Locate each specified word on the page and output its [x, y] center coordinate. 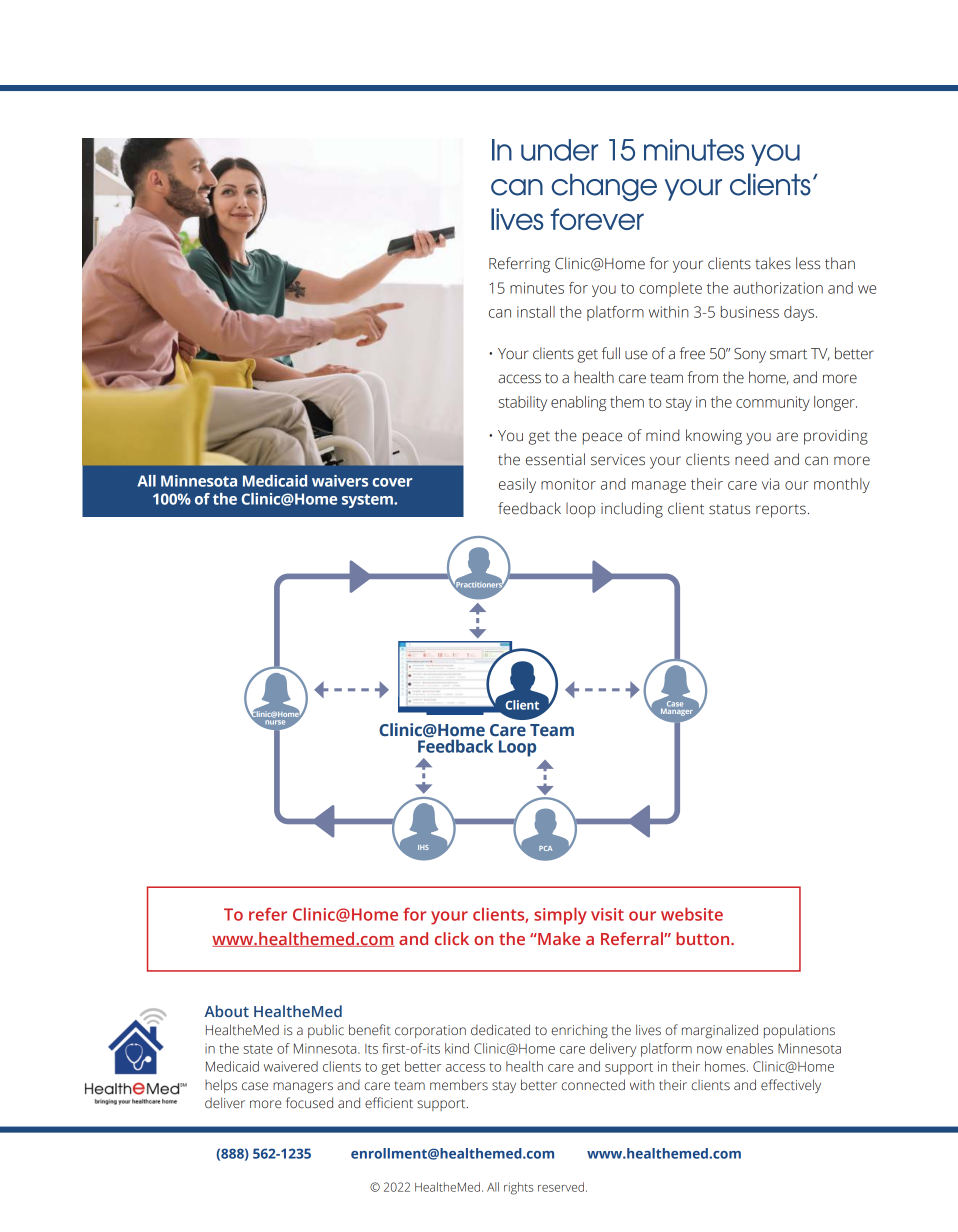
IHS [423, 847]
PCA [545, 848]
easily [517, 485]
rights [518, 1188]
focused [309, 1102]
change [604, 188]
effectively [791, 1086]
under [559, 150]
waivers [340, 481]
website [692, 914]
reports [781, 511]
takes [773, 263]
